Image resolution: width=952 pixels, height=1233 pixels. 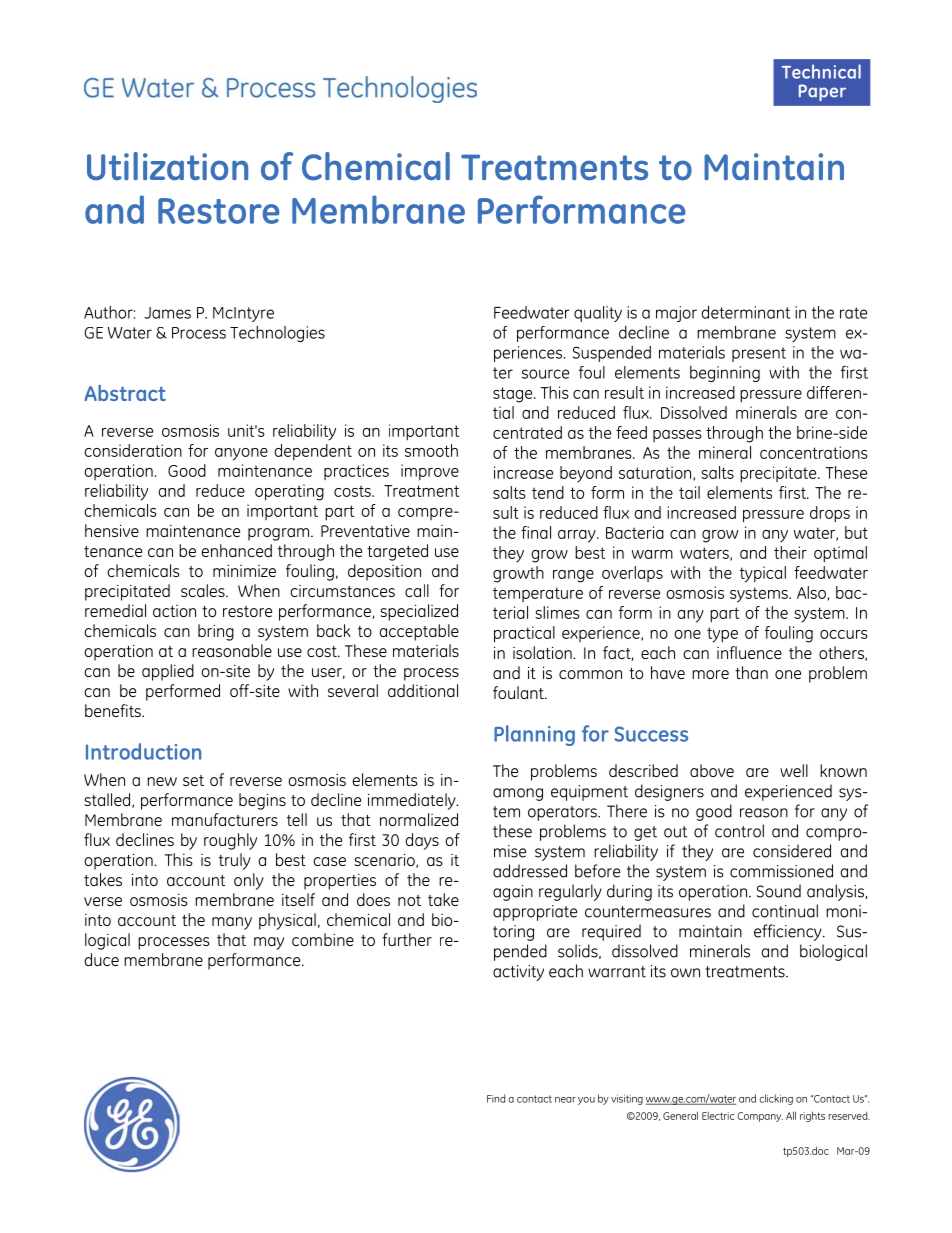 I want to click on Utilization, so click(x=167, y=166).
